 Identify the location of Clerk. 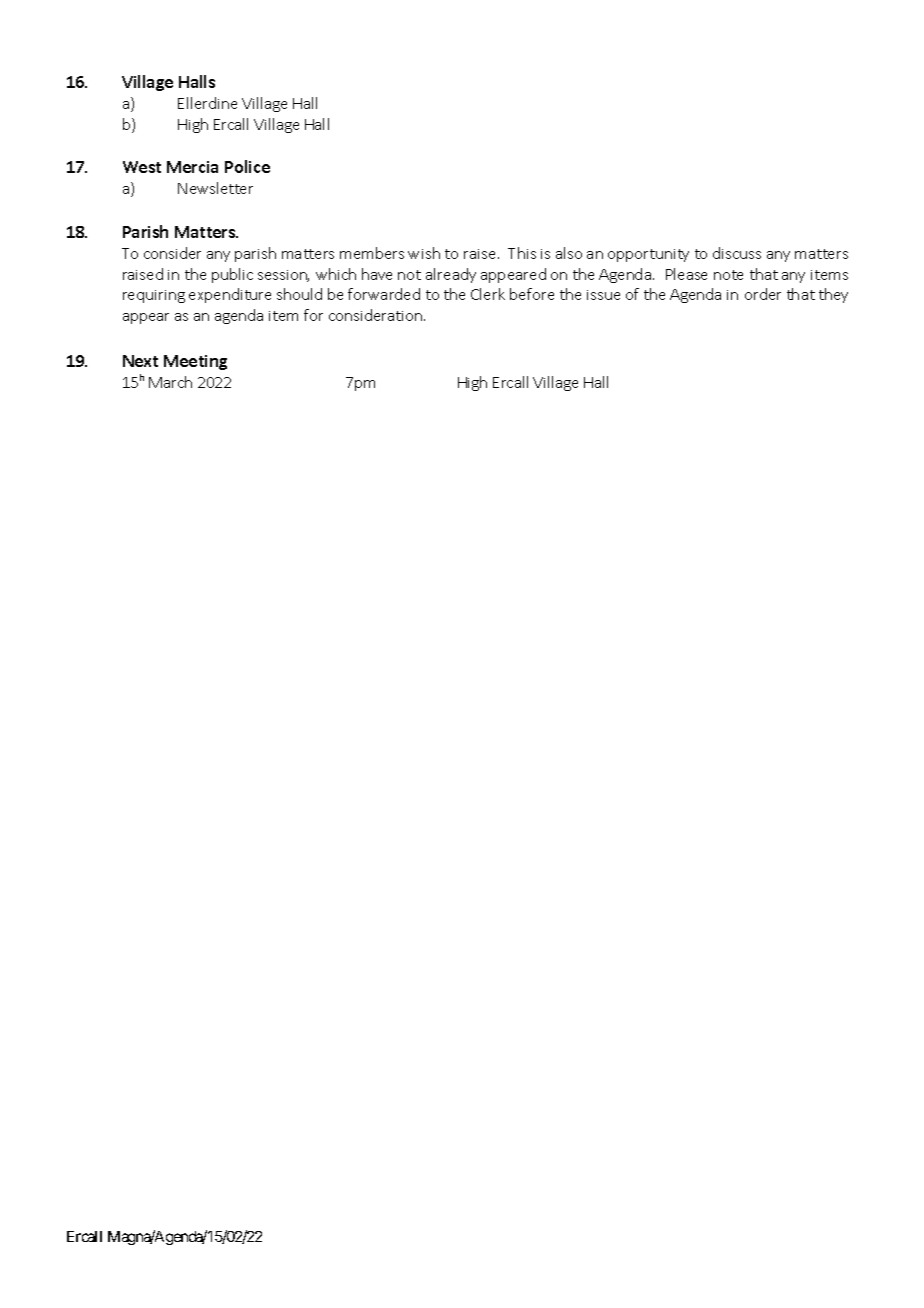
(488, 294).
